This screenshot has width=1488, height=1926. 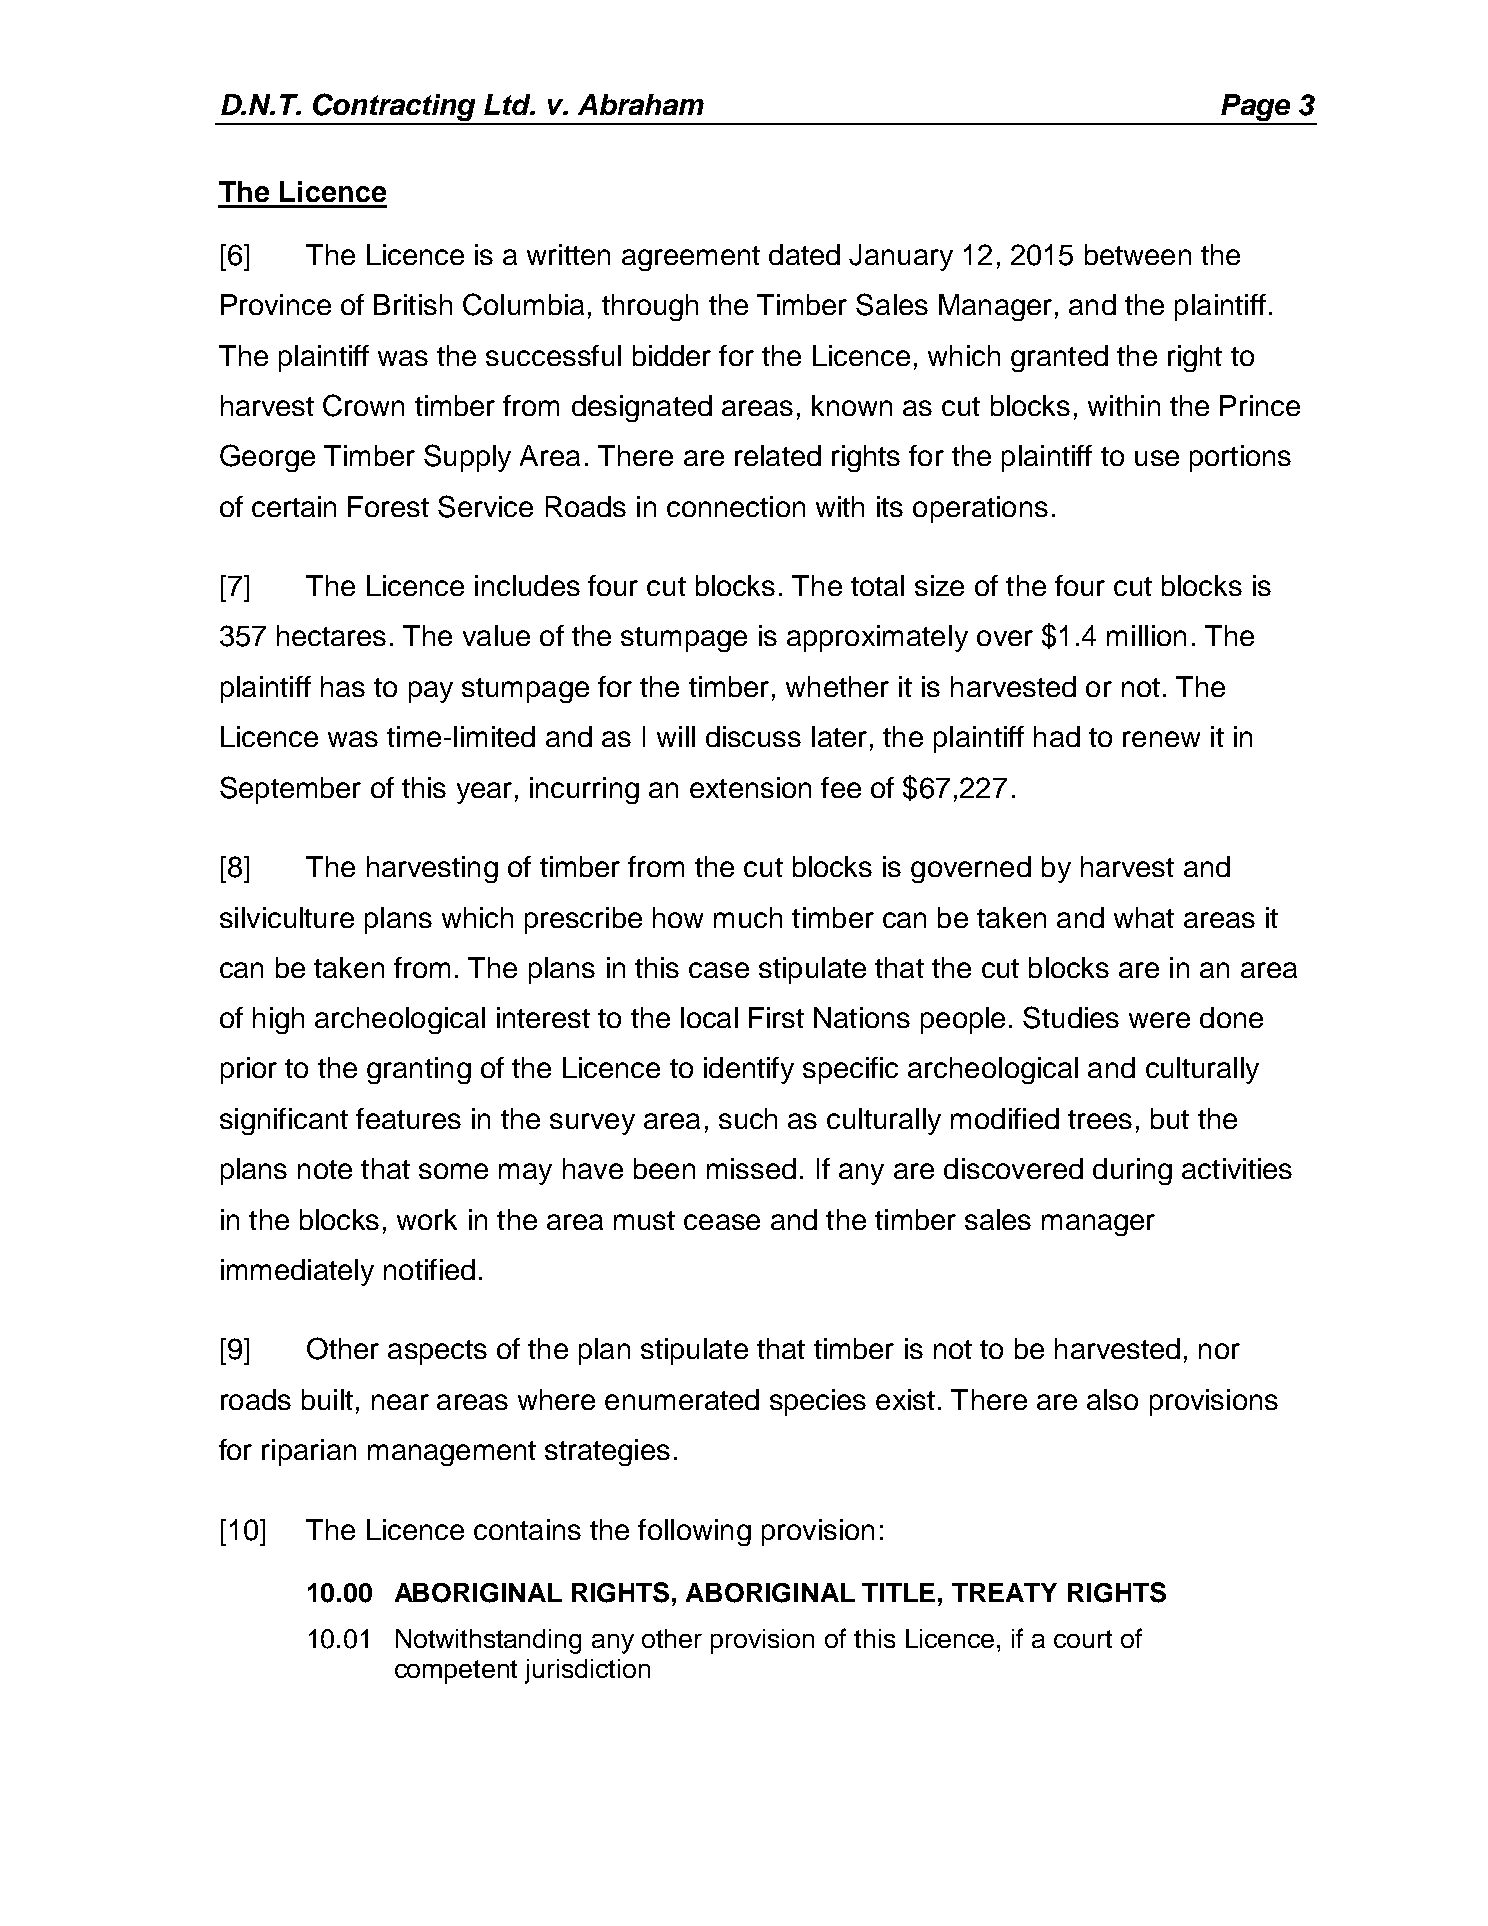 What do you see at coordinates (722, 1222) in the screenshot?
I see `cease` at bounding box center [722, 1222].
